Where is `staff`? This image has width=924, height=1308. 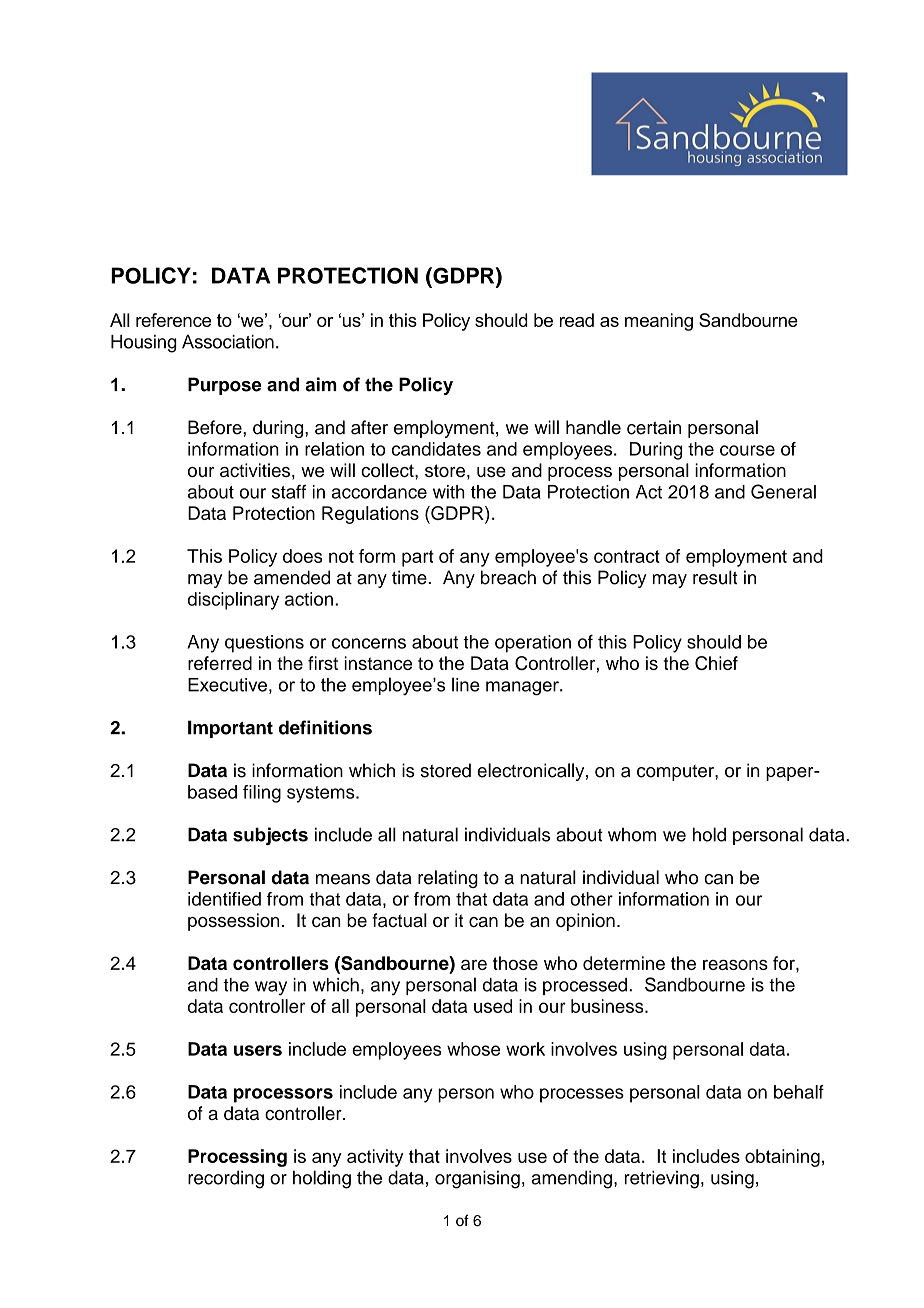
staff is located at coordinates (289, 492).
